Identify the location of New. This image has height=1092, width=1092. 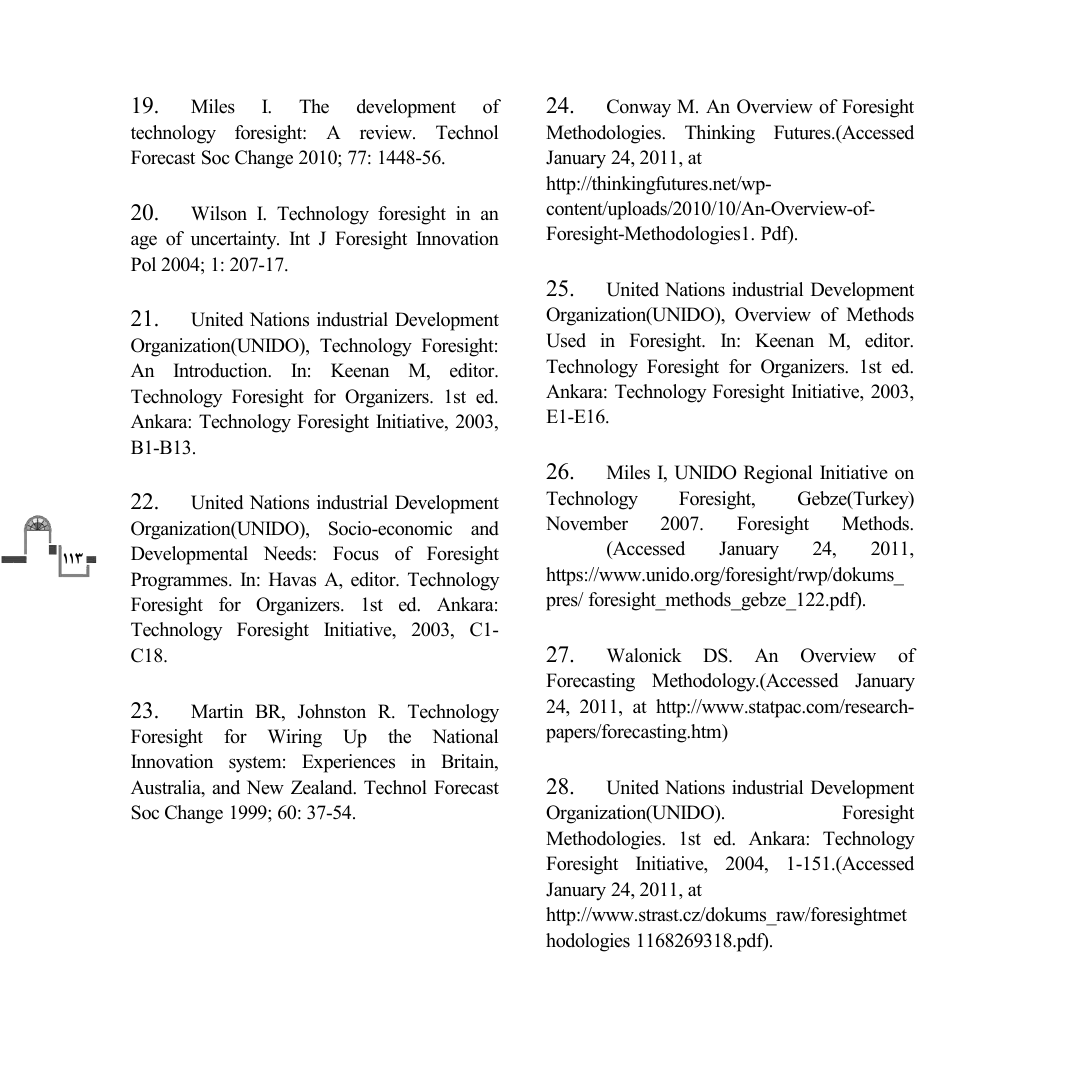
(265, 787).
